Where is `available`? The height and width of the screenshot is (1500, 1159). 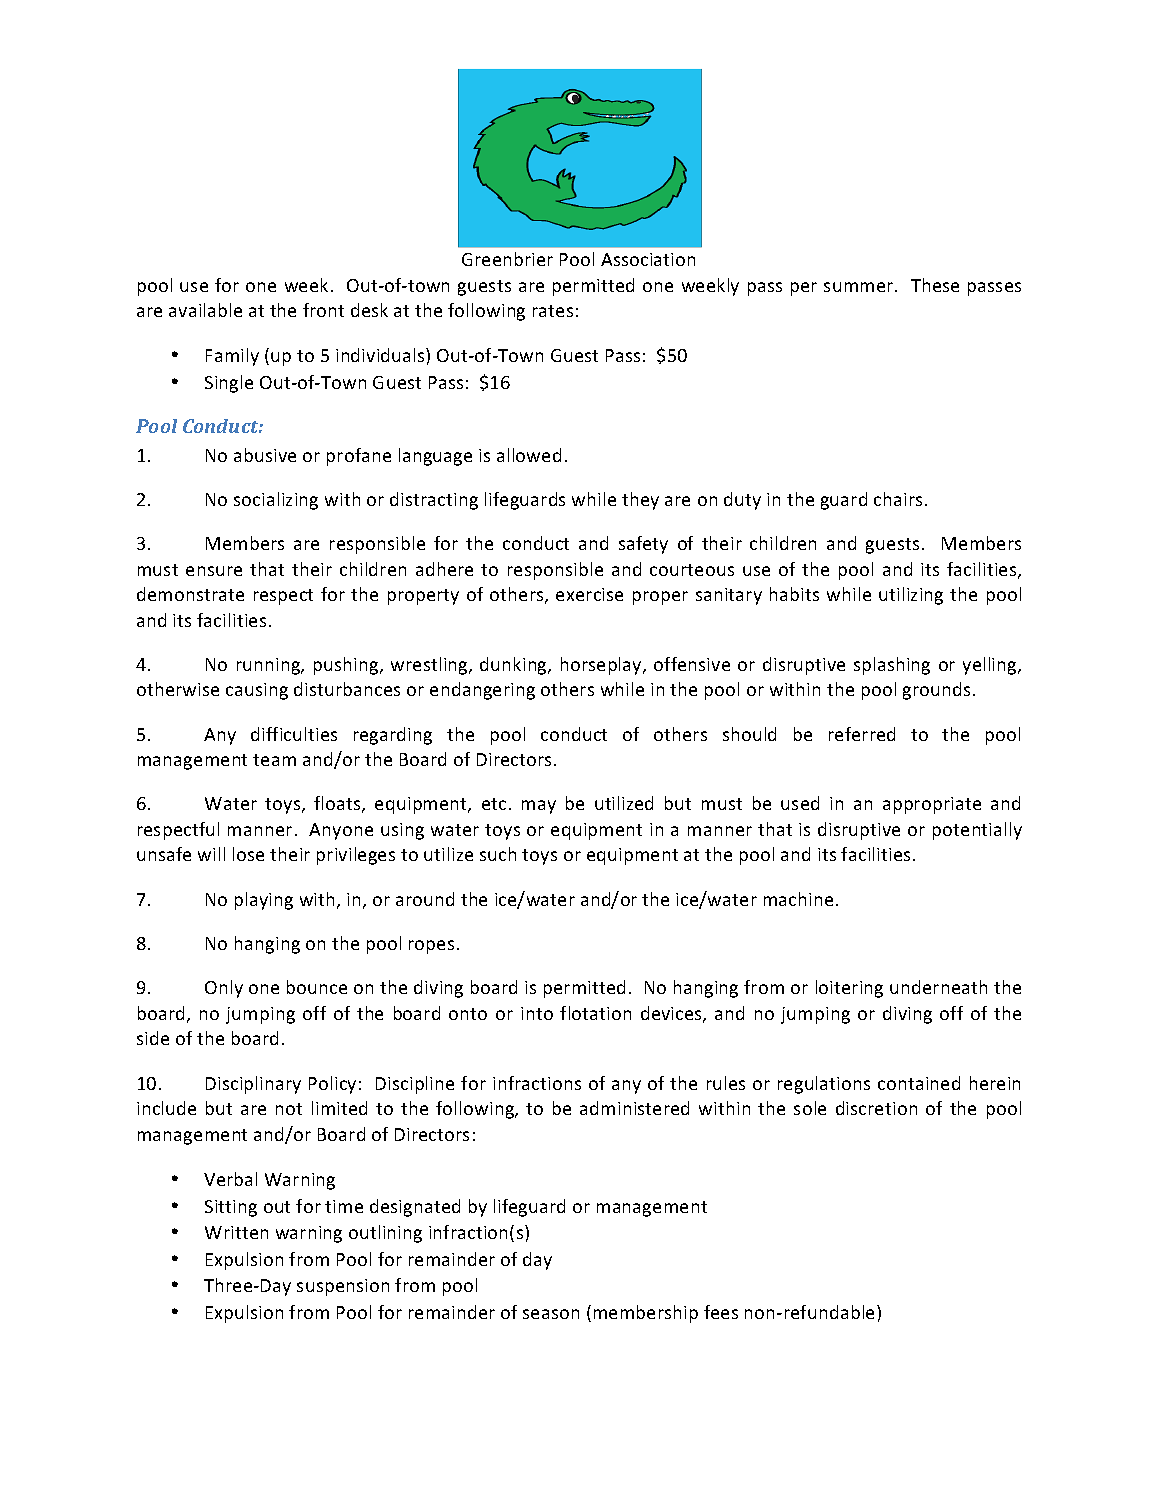
available is located at coordinates (205, 310).
